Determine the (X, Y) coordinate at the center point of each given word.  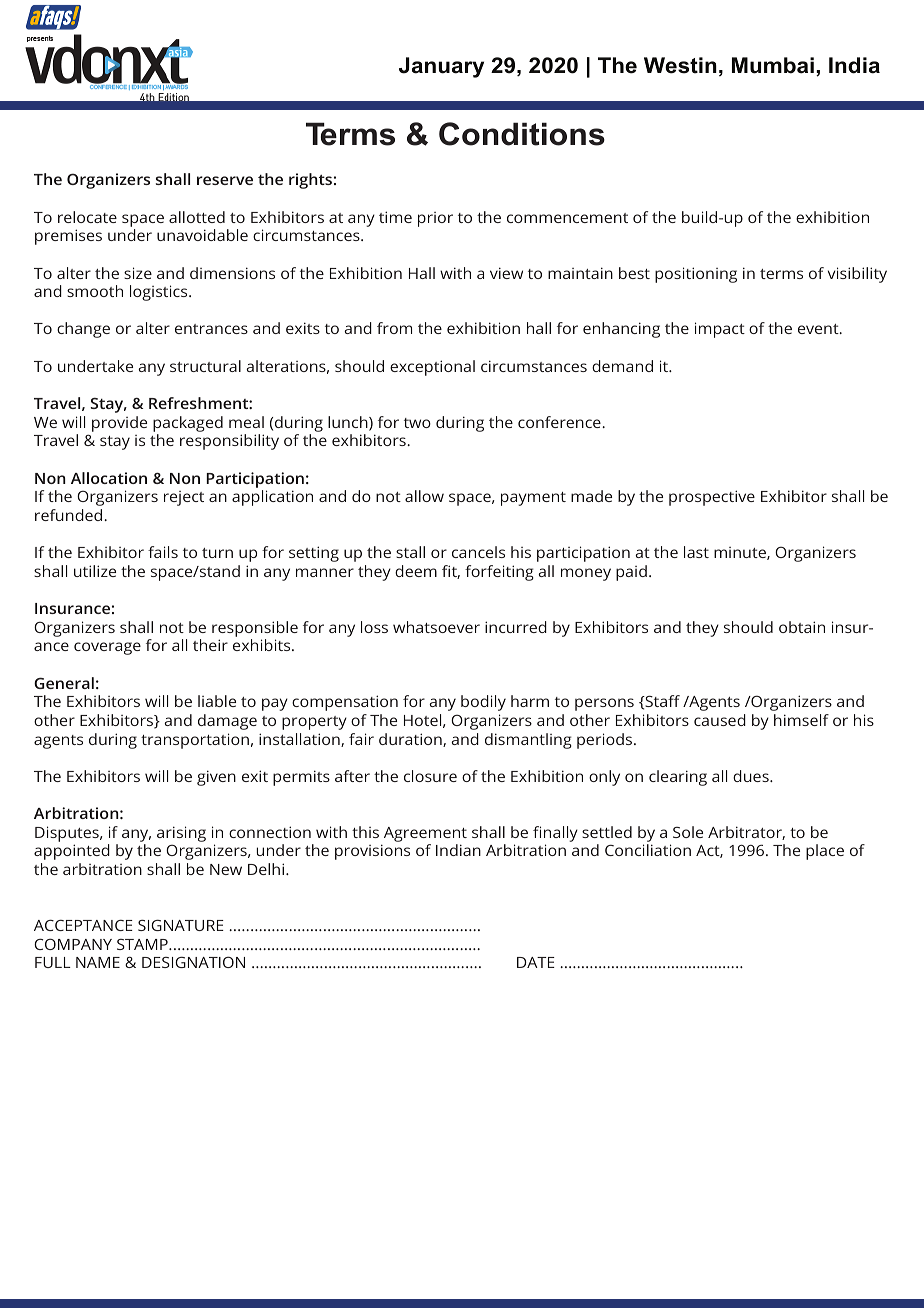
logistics (160, 293)
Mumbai (773, 65)
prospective (712, 498)
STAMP (143, 944)
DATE (536, 962)
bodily (483, 703)
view (506, 273)
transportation (195, 741)
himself (801, 720)
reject (184, 498)
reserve (225, 180)
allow (424, 496)
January (441, 67)
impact (720, 330)
